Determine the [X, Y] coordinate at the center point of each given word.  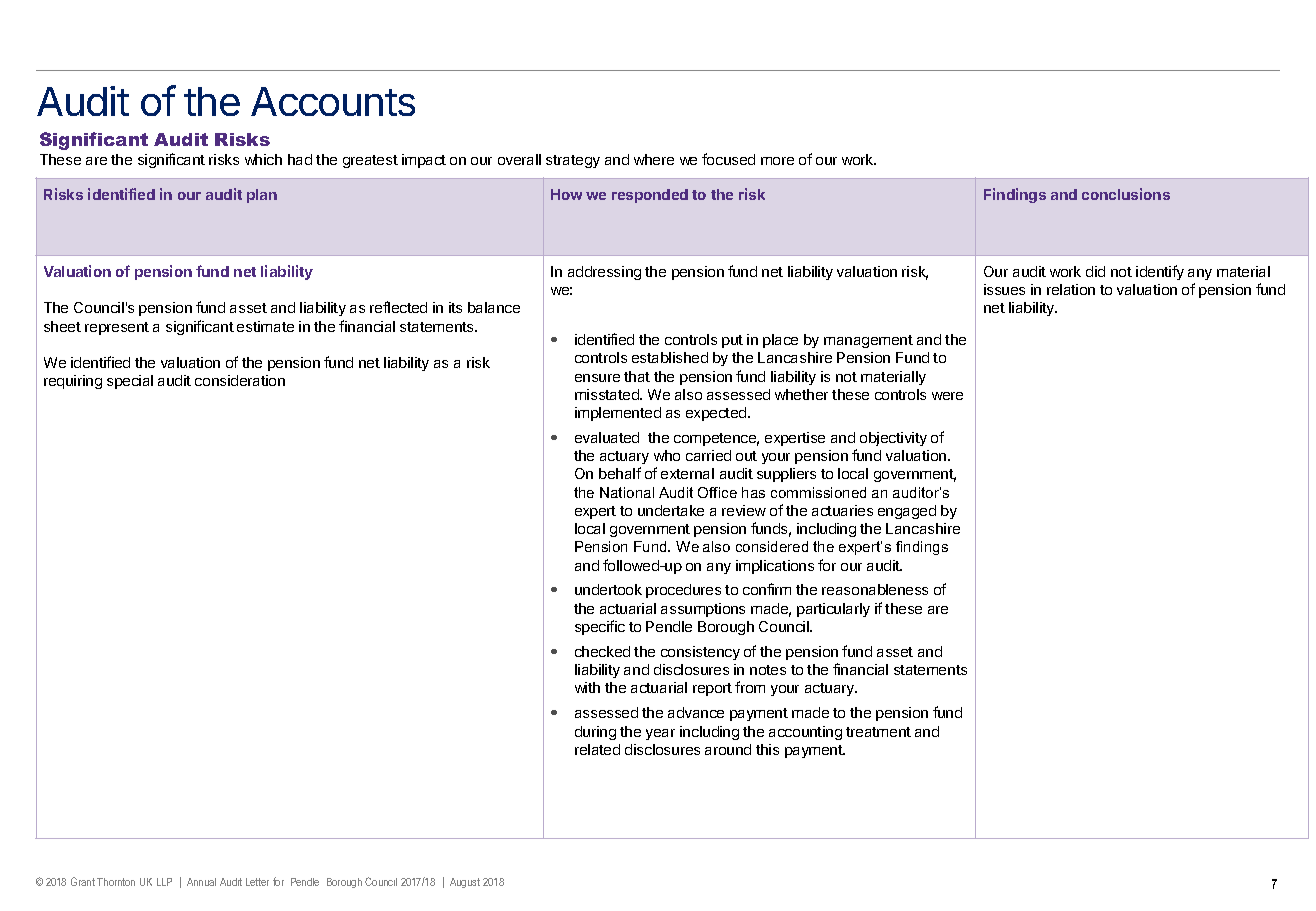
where [654, 159]
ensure [597, 378]
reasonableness [875, 589]
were [947, 396]
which [263, 159]
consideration [240, 380]
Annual [201, 882]
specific [600, 627]
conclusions [1126, 194]
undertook [608, 589]
